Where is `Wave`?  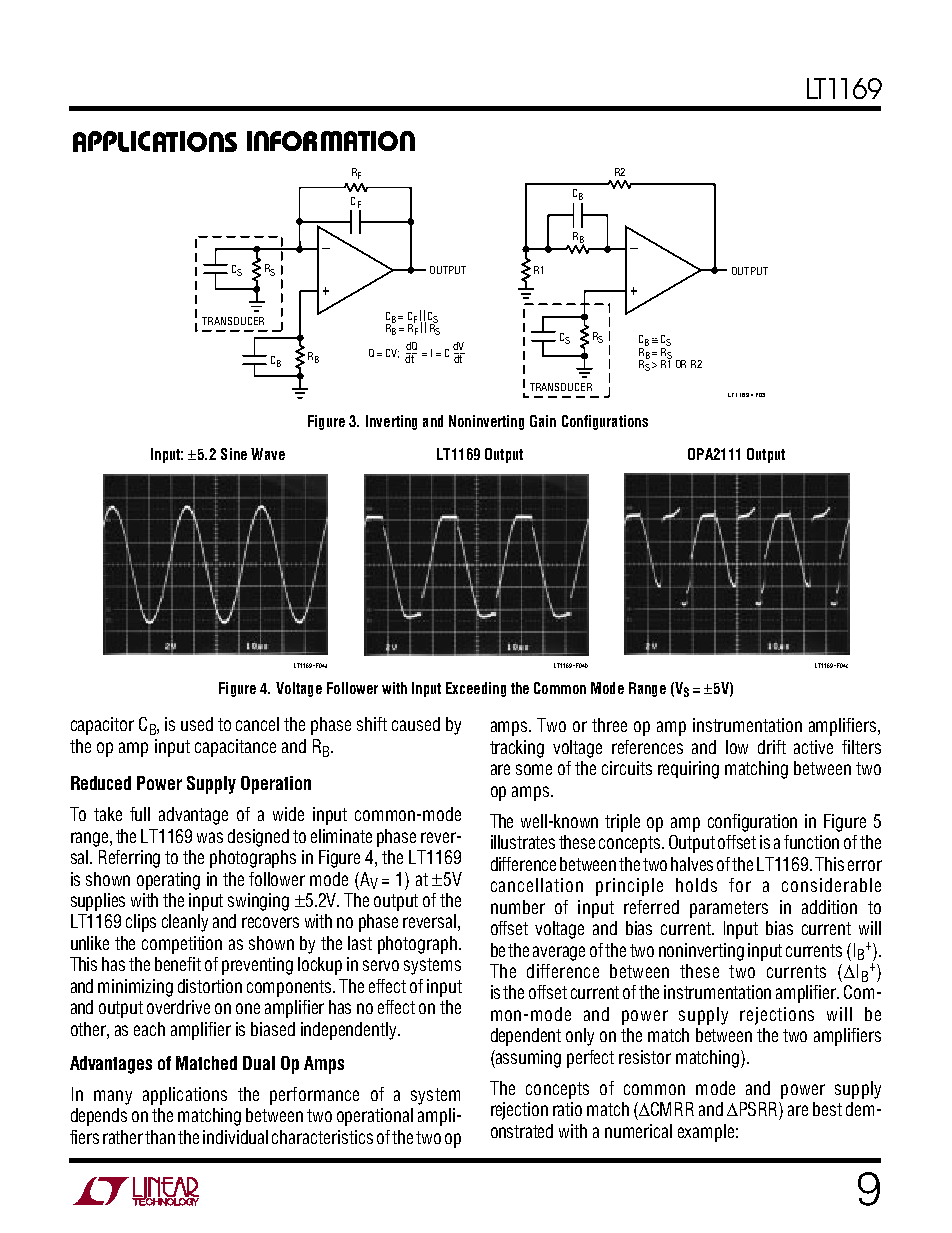
Wave is located at coordinates (268, 454).
